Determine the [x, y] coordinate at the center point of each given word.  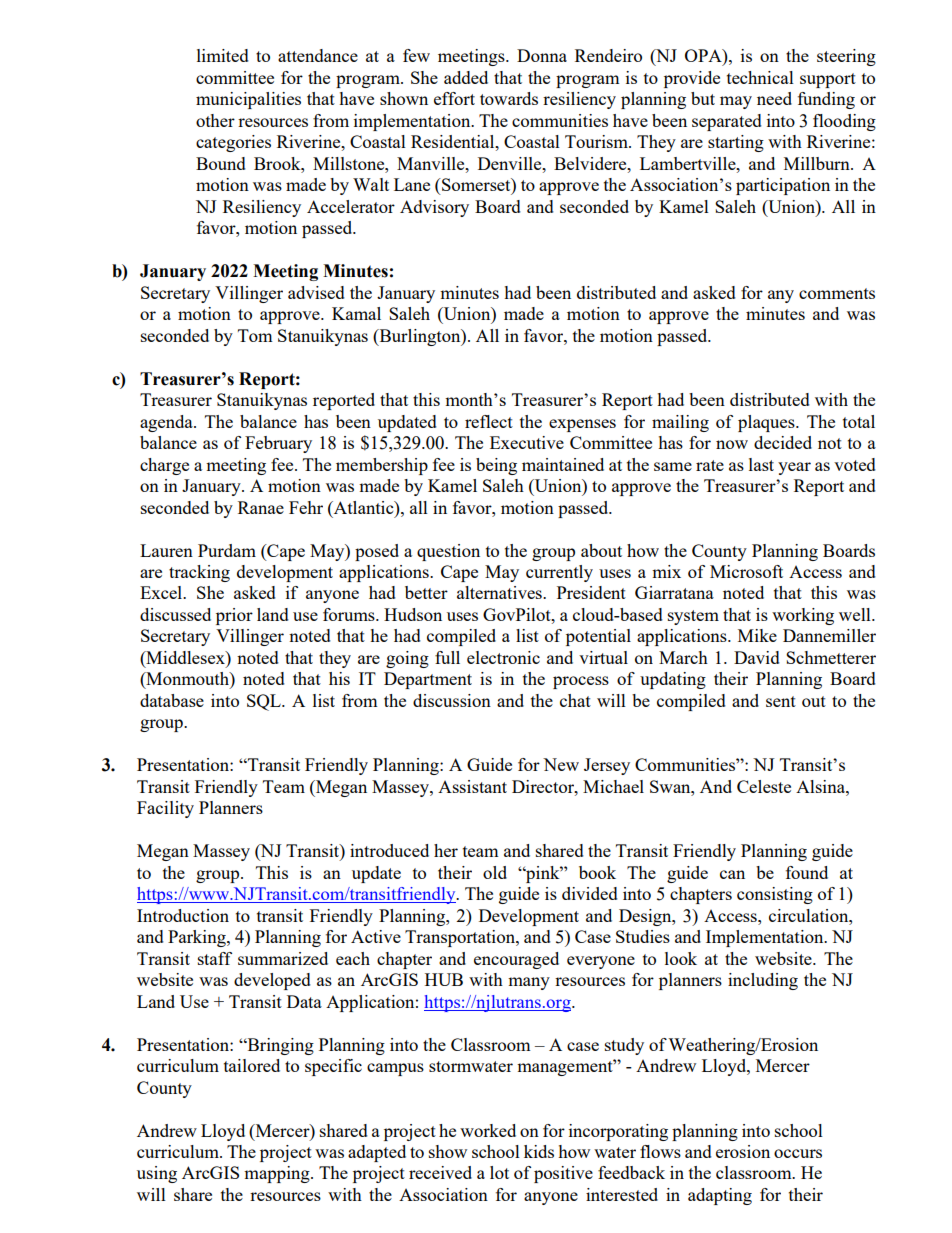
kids [539, 1151]
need [774, 98]
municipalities [248, 100]
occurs [798, 1153]
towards [509, 98]
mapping [278, 1174]
